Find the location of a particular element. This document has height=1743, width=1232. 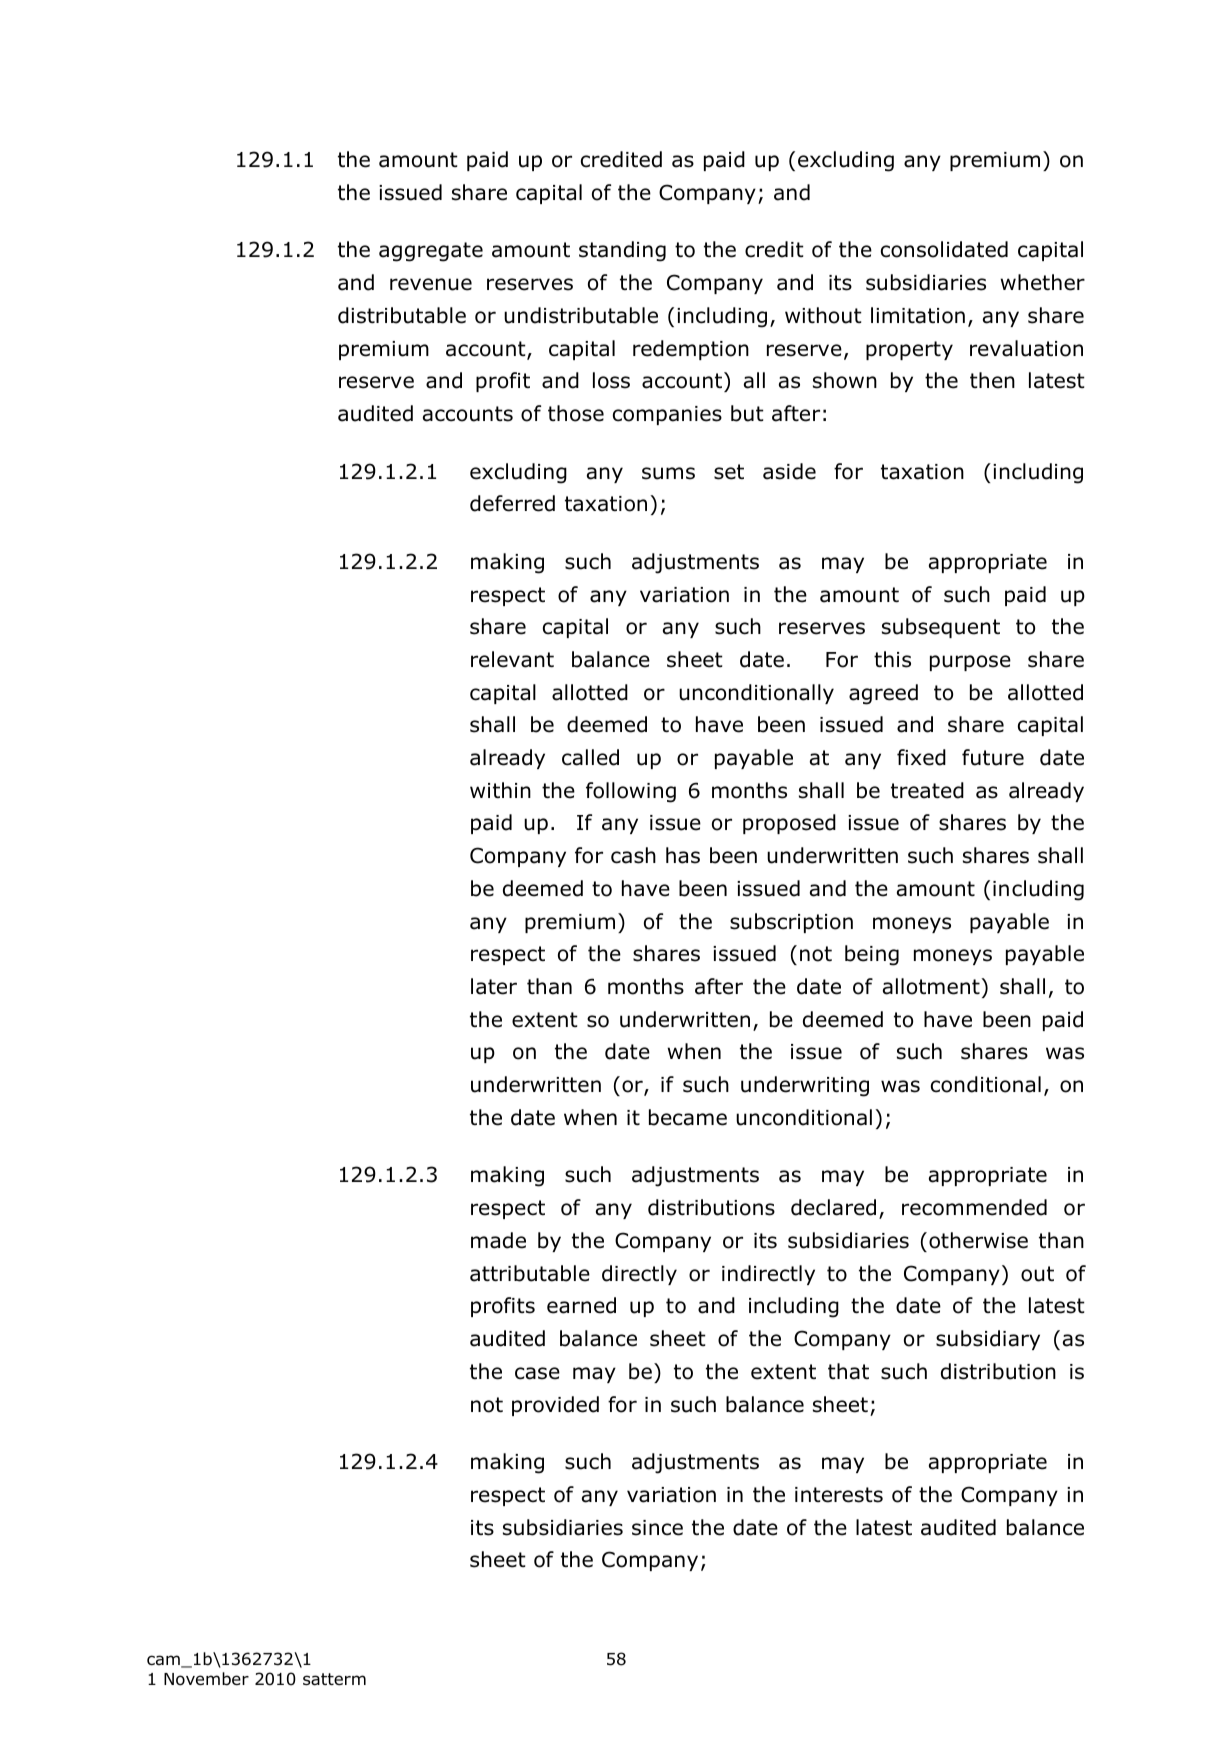

interests is located at coordinates (839, 1495).
